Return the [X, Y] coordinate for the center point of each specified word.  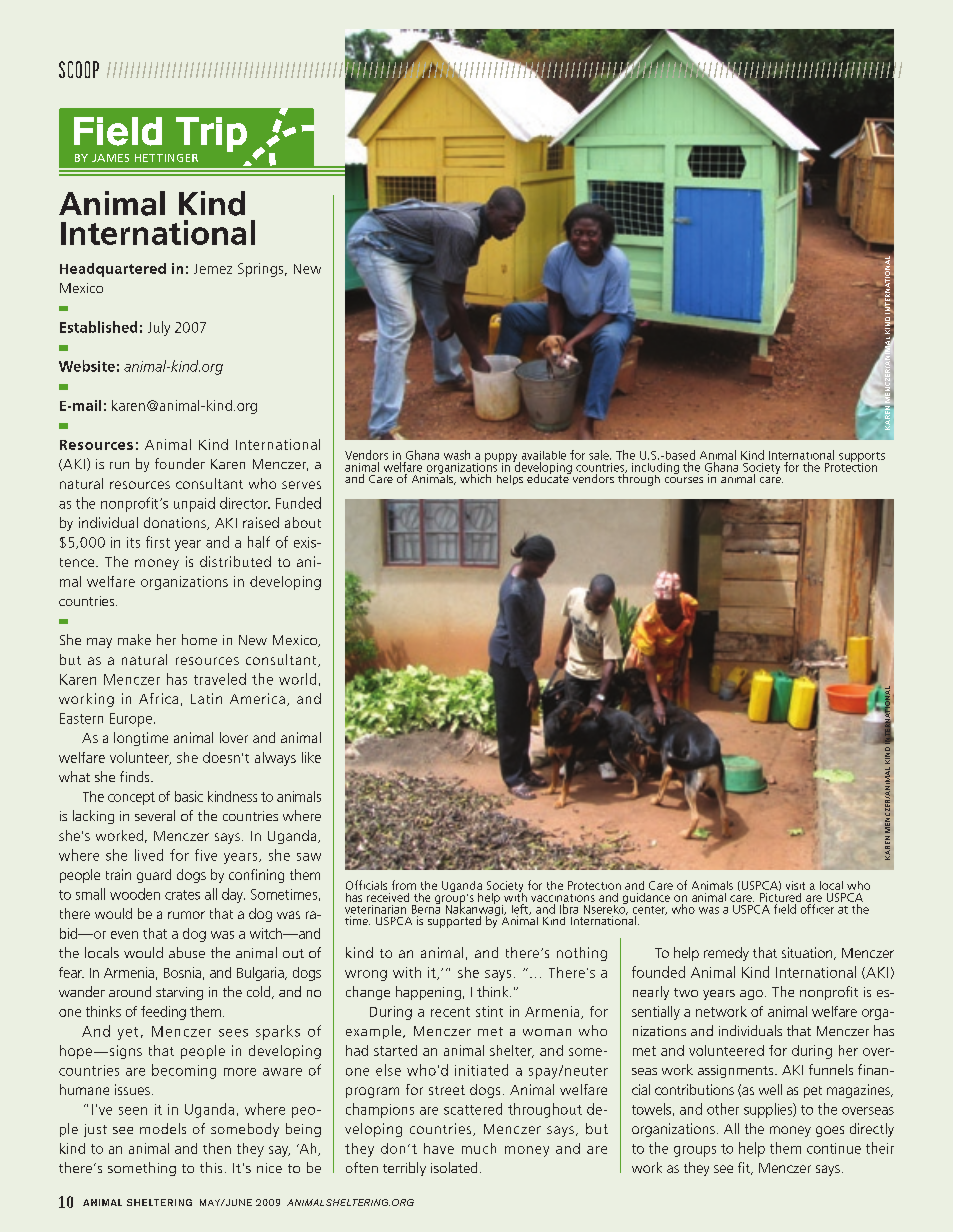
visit [795, 885]
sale [600, 455]
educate [549, 477]
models [163, 1128]
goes [830, 1131]
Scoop [79, 69]
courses [684, 480]
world [297, 679]
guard [154, 876]
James [110, 158]
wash [457, 455]
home [199, 639]
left [521, 909]
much [479, 1148]
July [159, 328]
